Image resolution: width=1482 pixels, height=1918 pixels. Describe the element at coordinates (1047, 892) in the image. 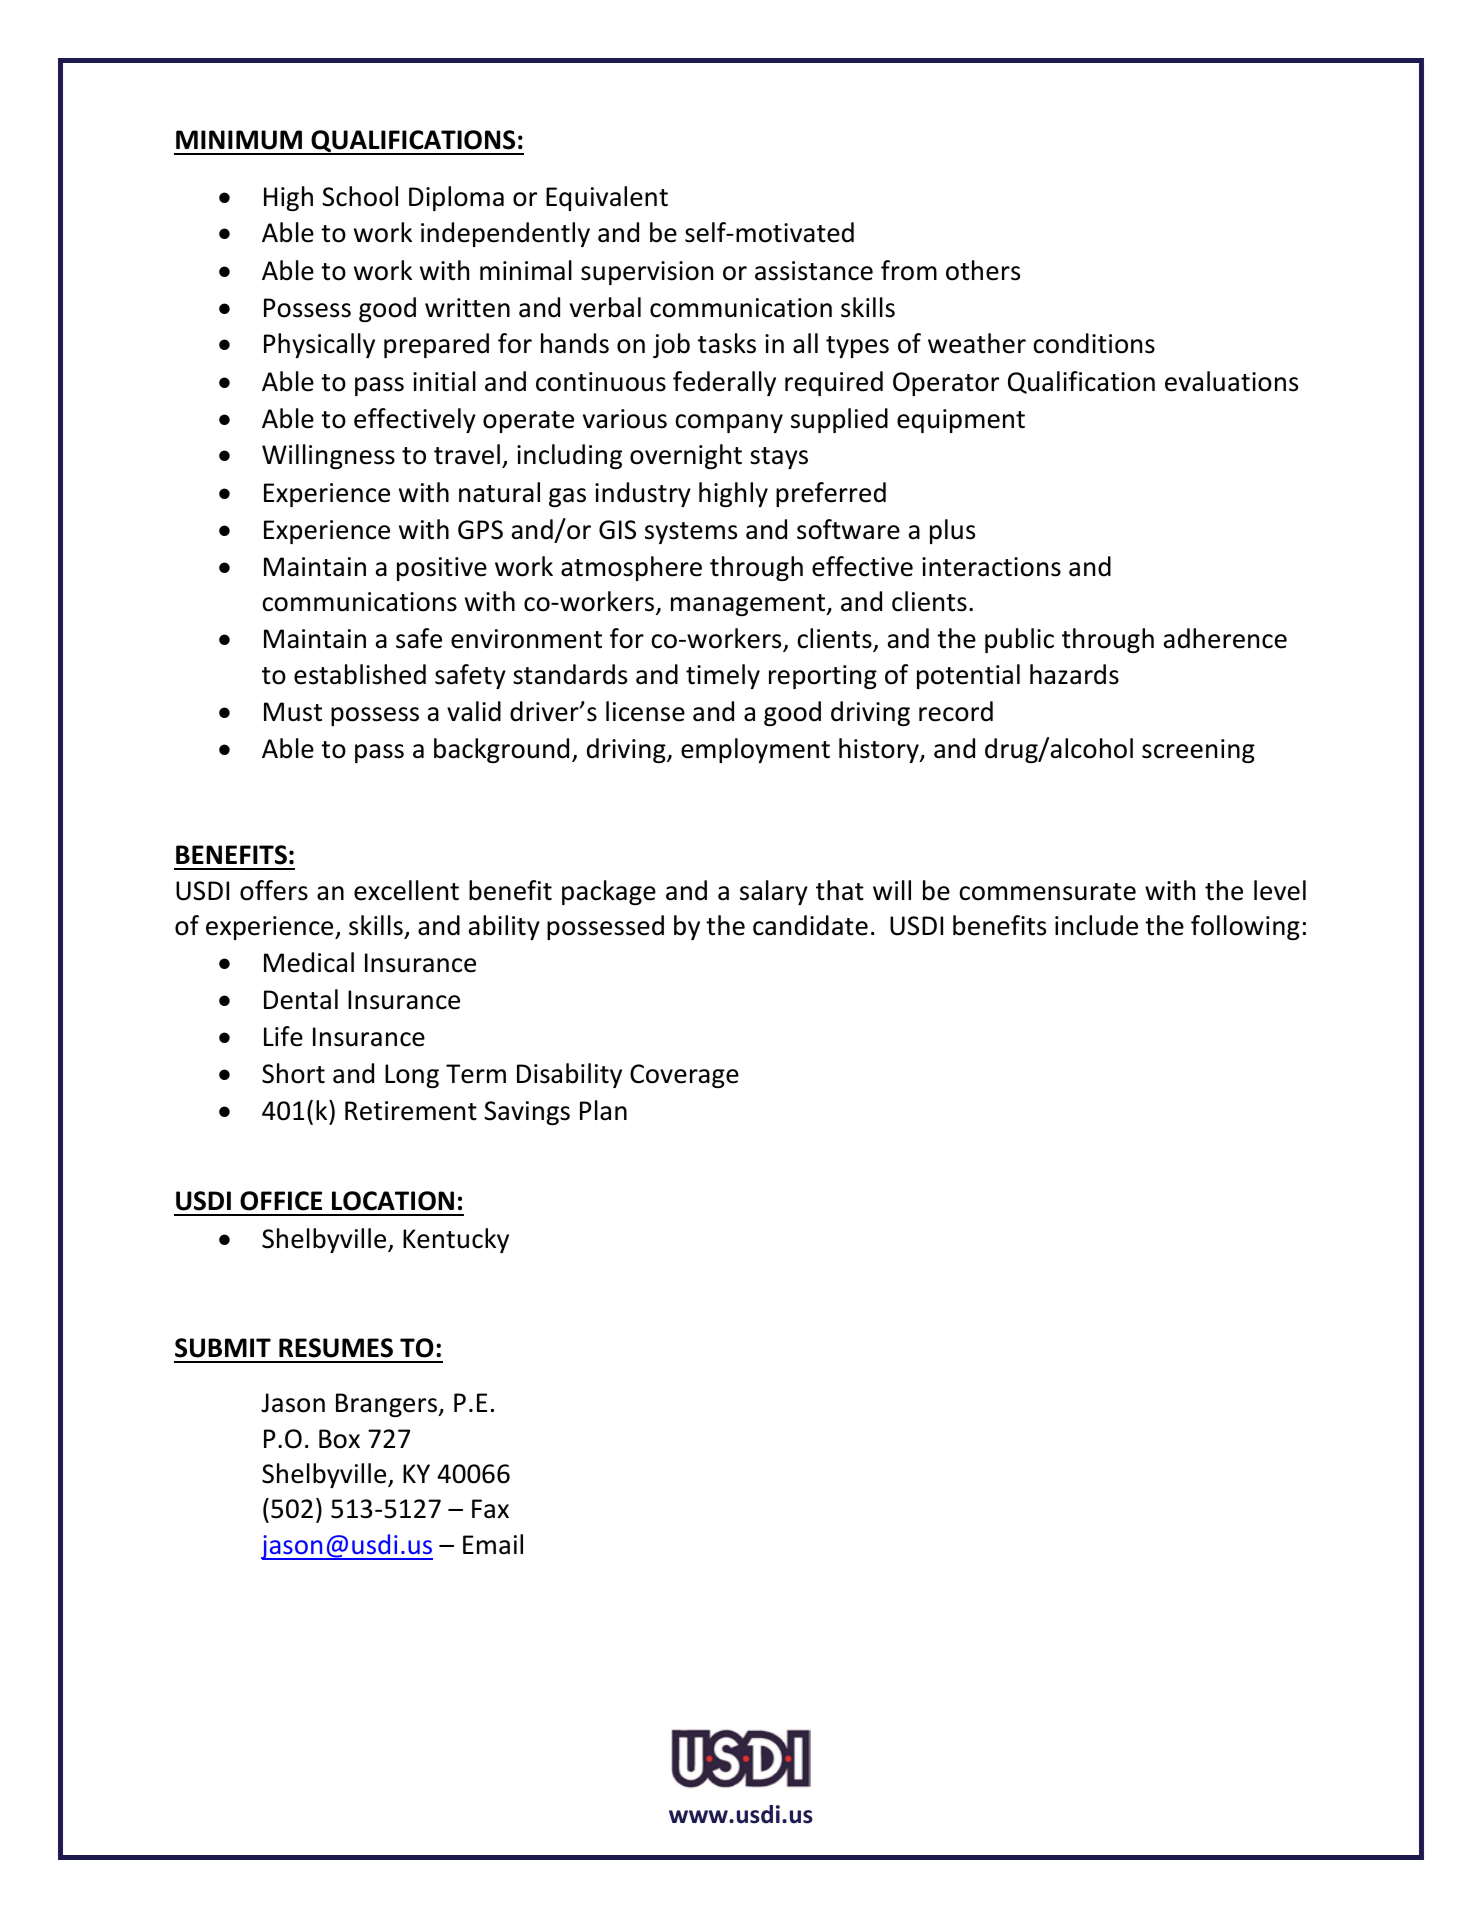

I see `commensurate` at that location.
